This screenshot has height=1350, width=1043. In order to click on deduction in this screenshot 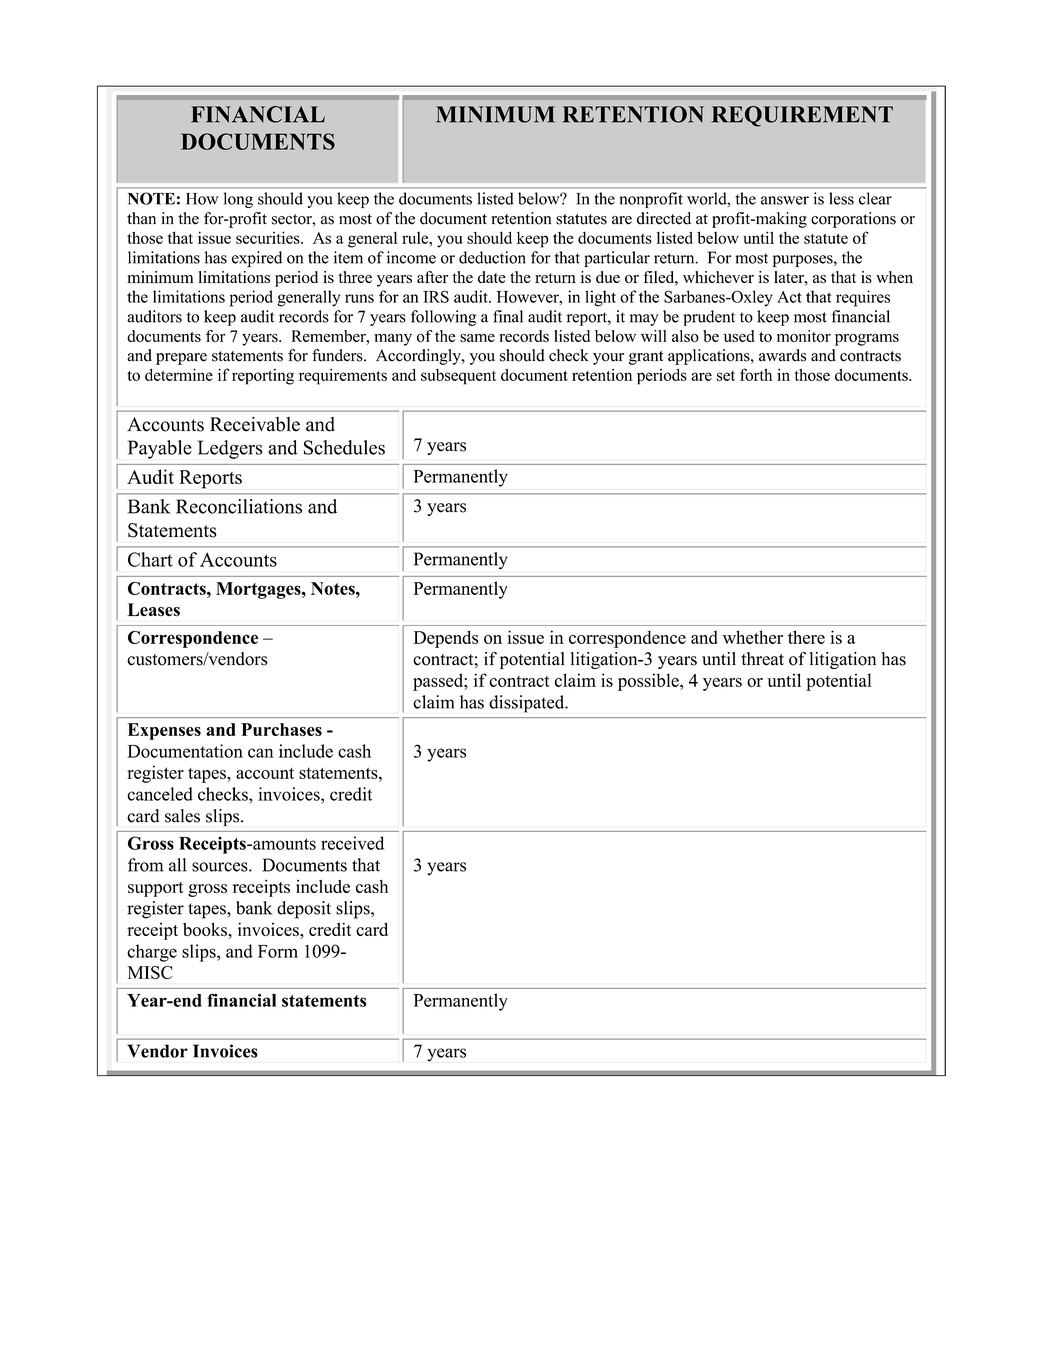, I will do `click(492, 257)`.
